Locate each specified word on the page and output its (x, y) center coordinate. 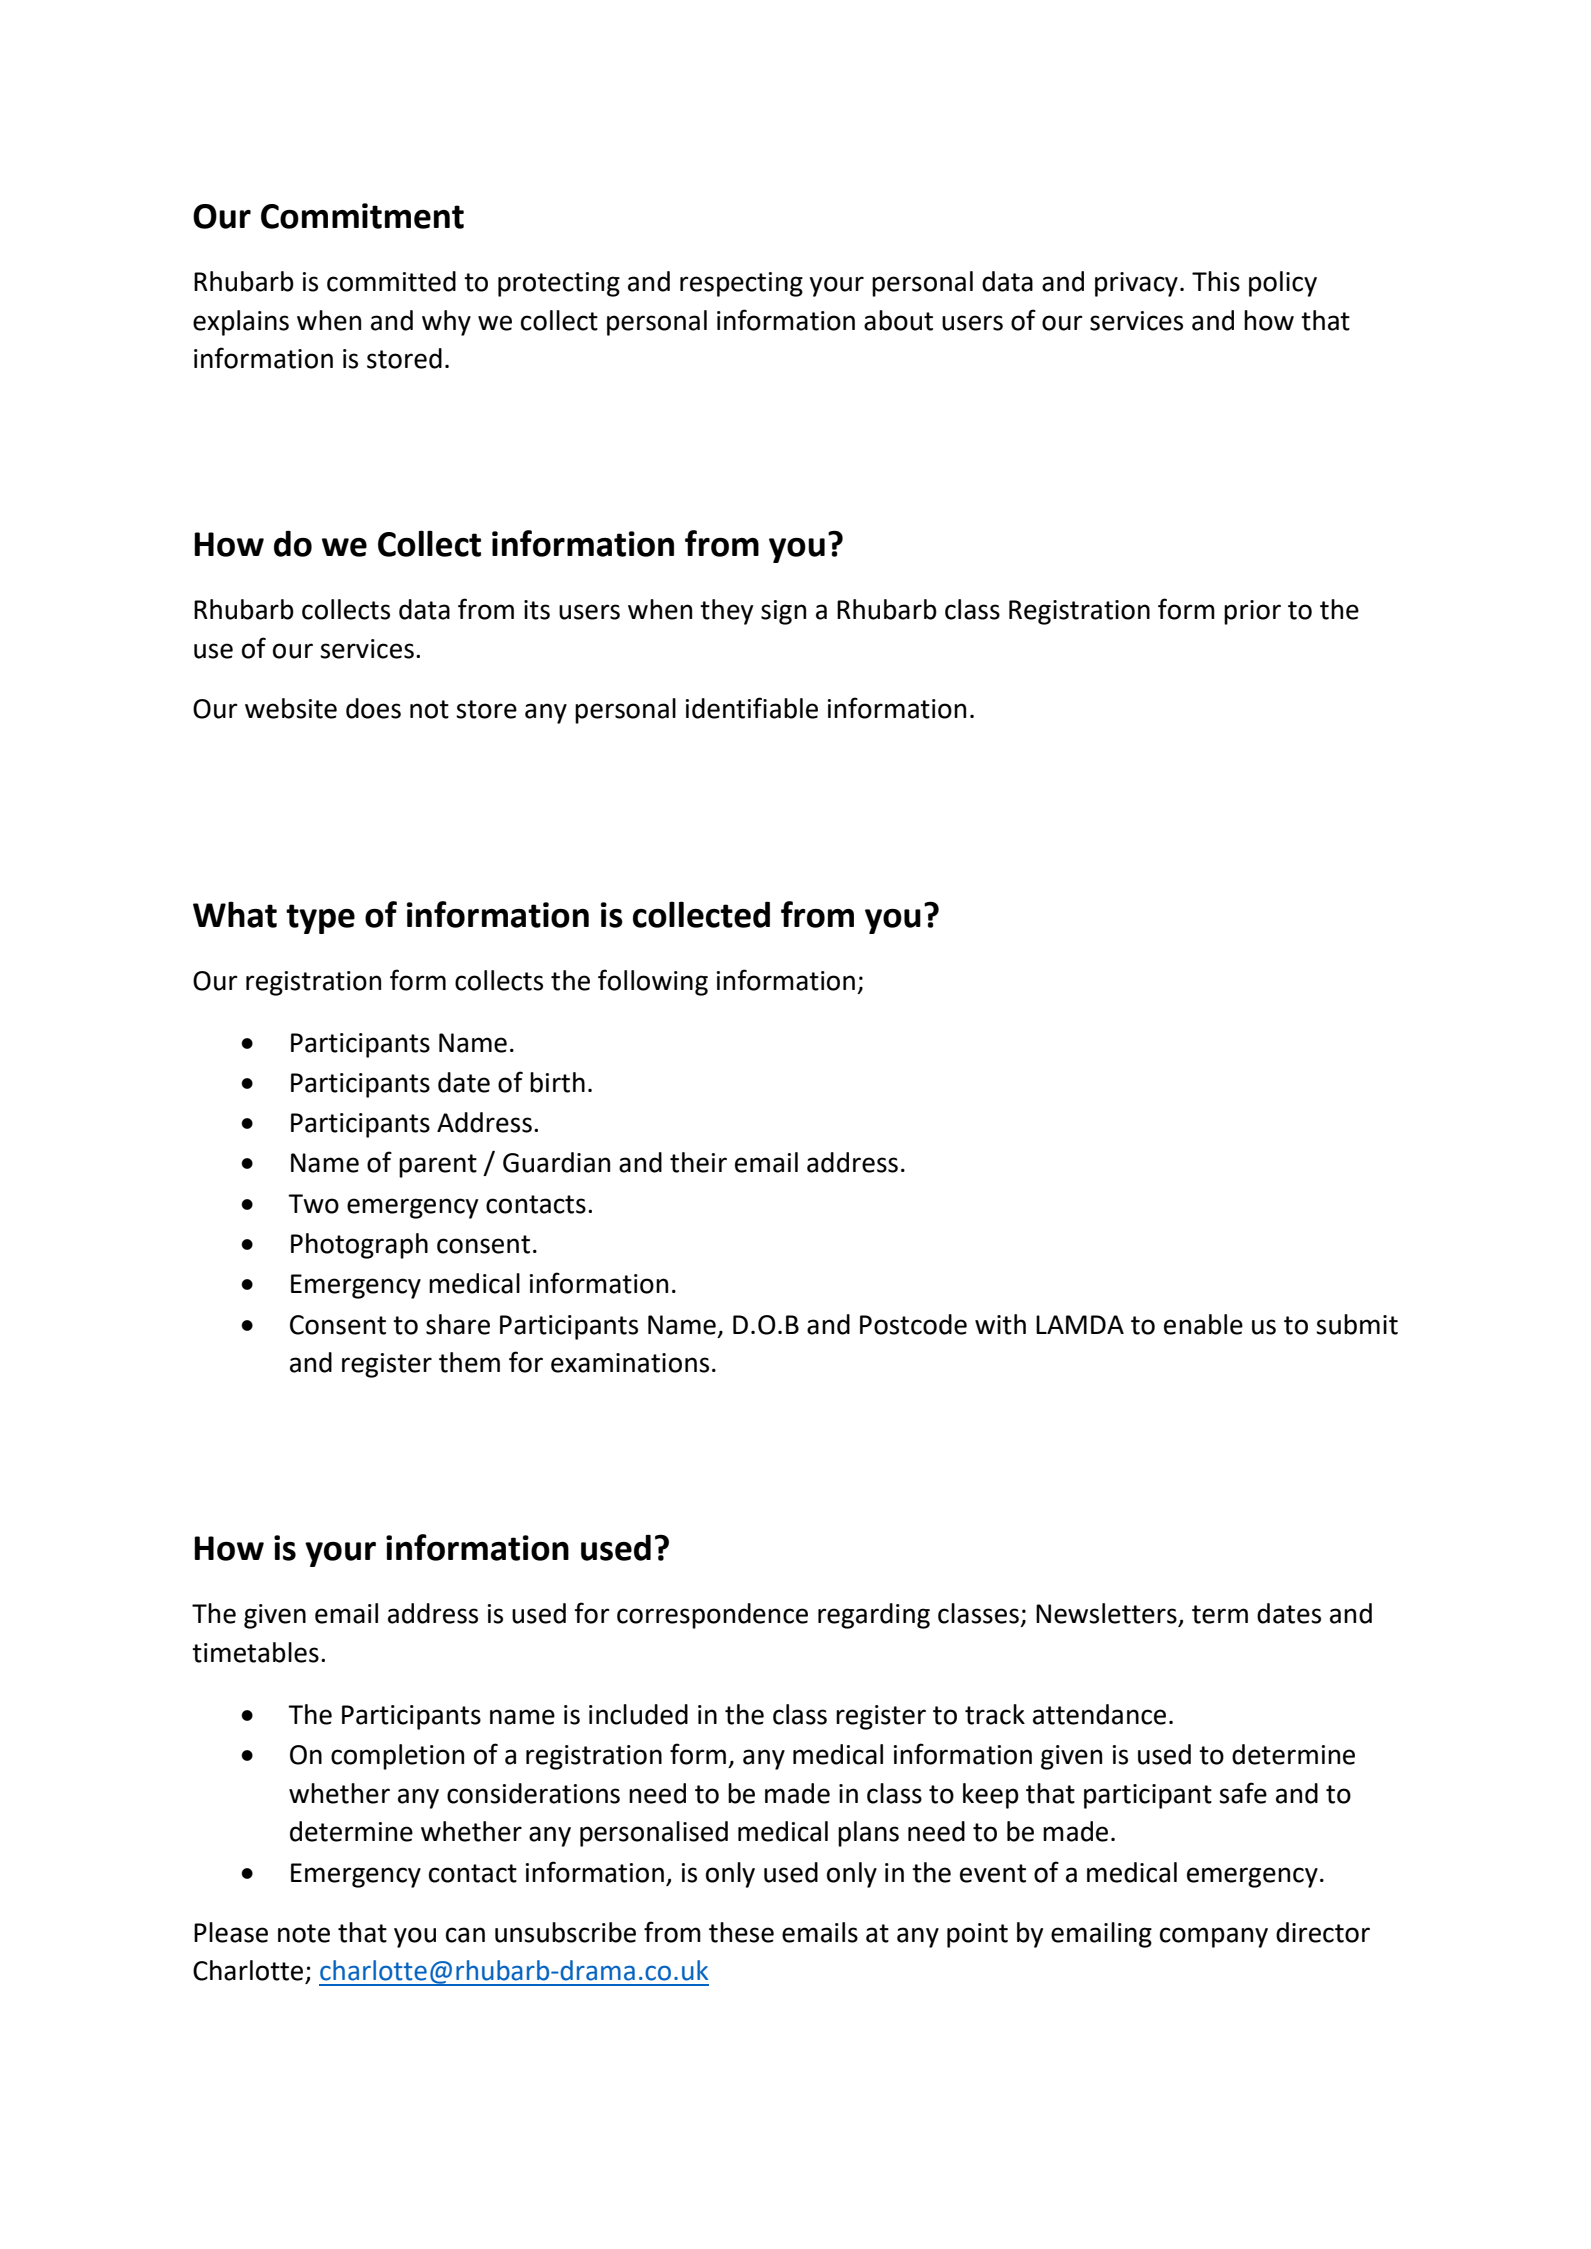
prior (1252, 612)
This (1216, 281)
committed (391, 281)
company (1214, 1937)
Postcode (913, 1324)
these (741, 1932)
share (458, 1324)
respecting (741, 284)
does (373, 708)
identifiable (752, 708)
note (304, 1933)
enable (1203, 1324)
